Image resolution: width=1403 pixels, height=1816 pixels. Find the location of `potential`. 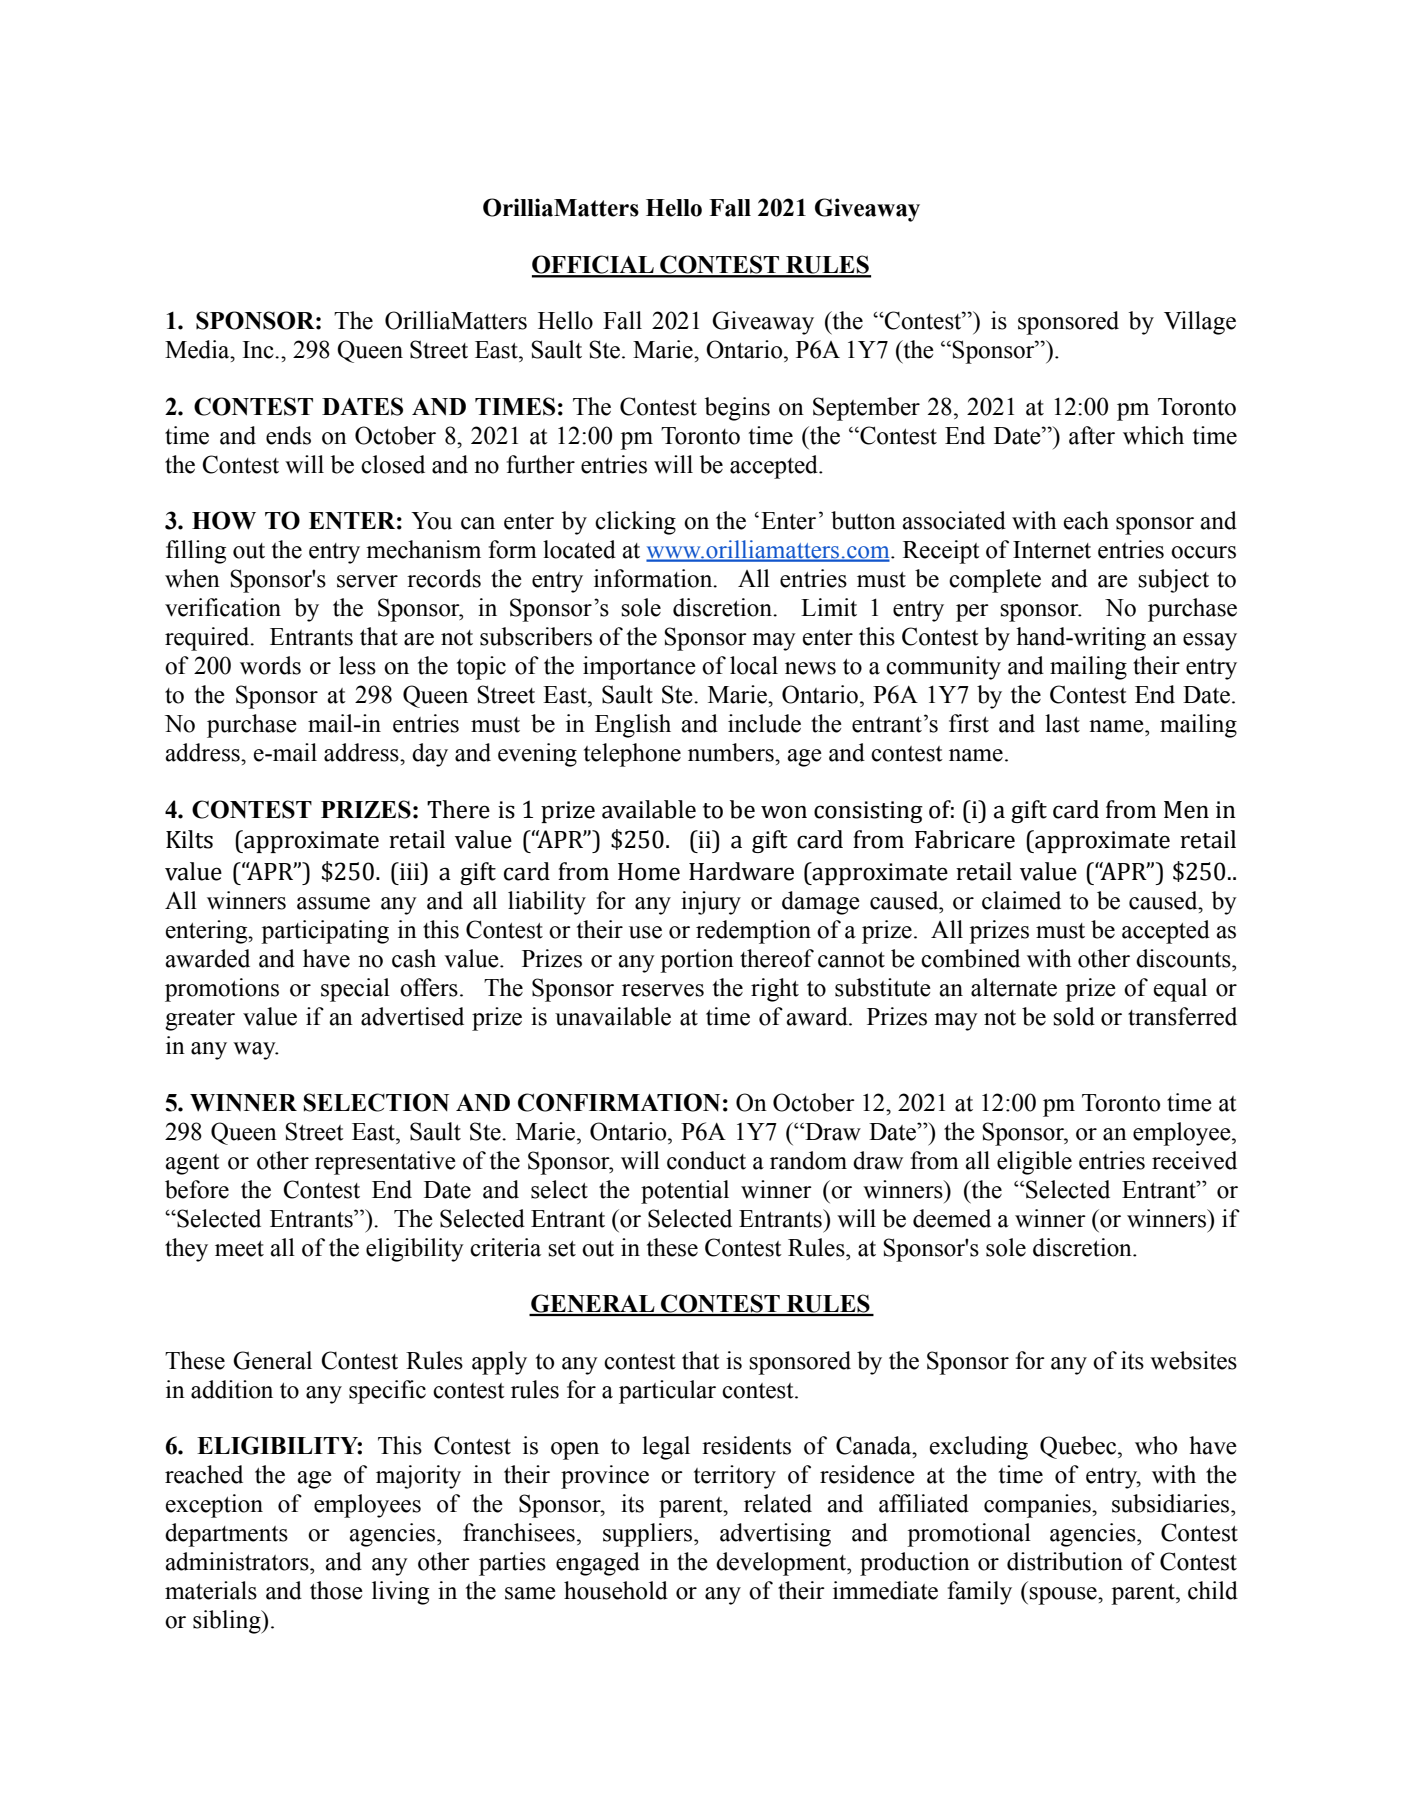

potential is located at coordinates (685, 1192).
